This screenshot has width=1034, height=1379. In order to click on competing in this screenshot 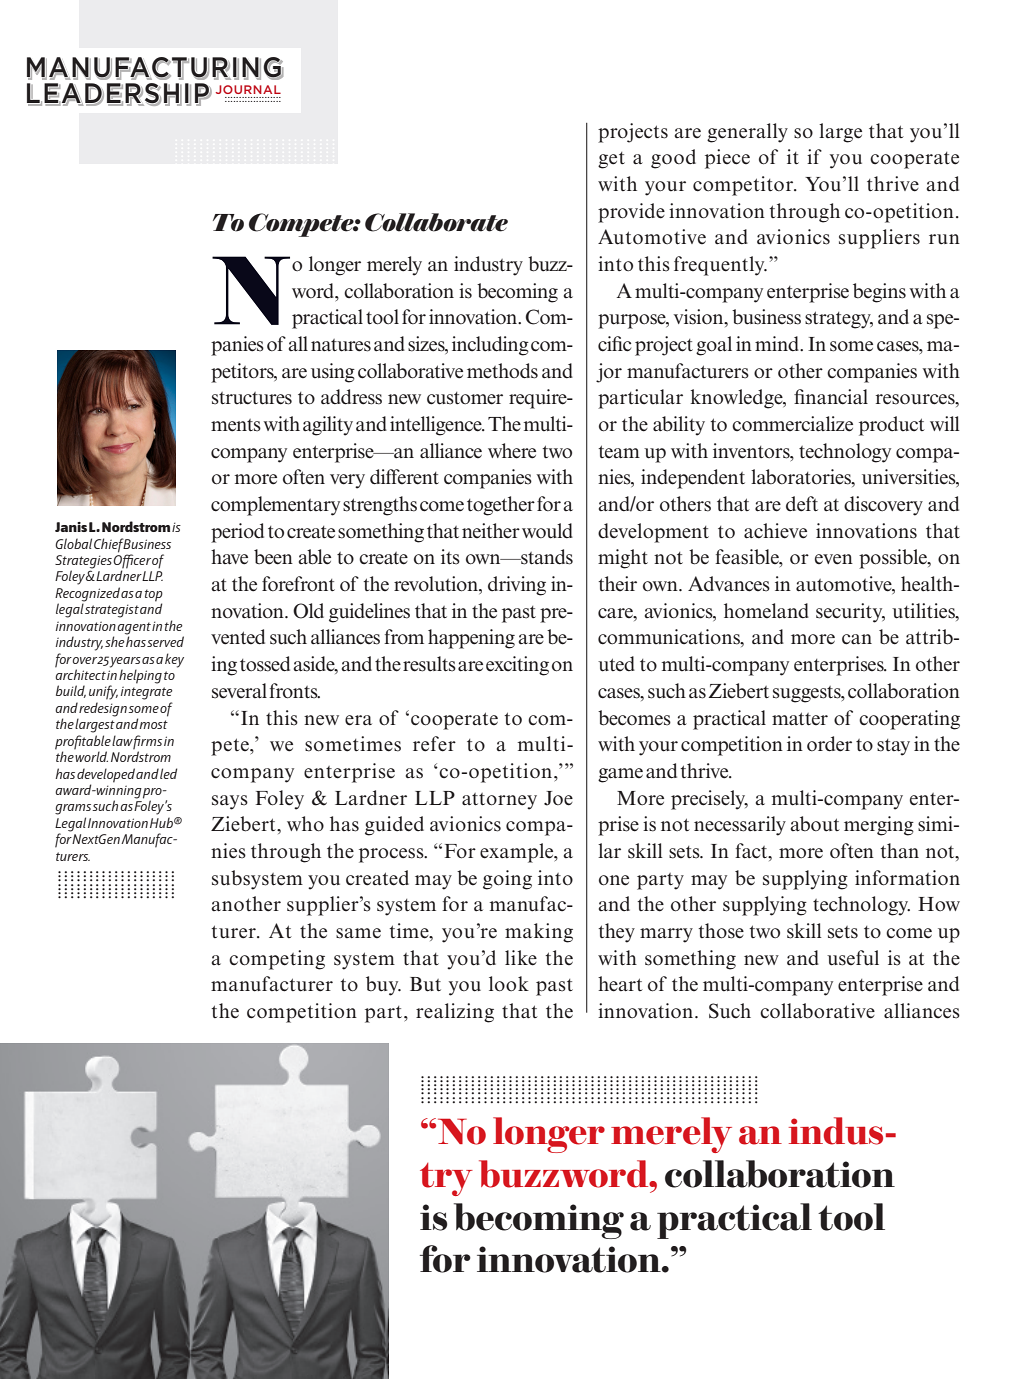, I will do `click(277, 960)`.
